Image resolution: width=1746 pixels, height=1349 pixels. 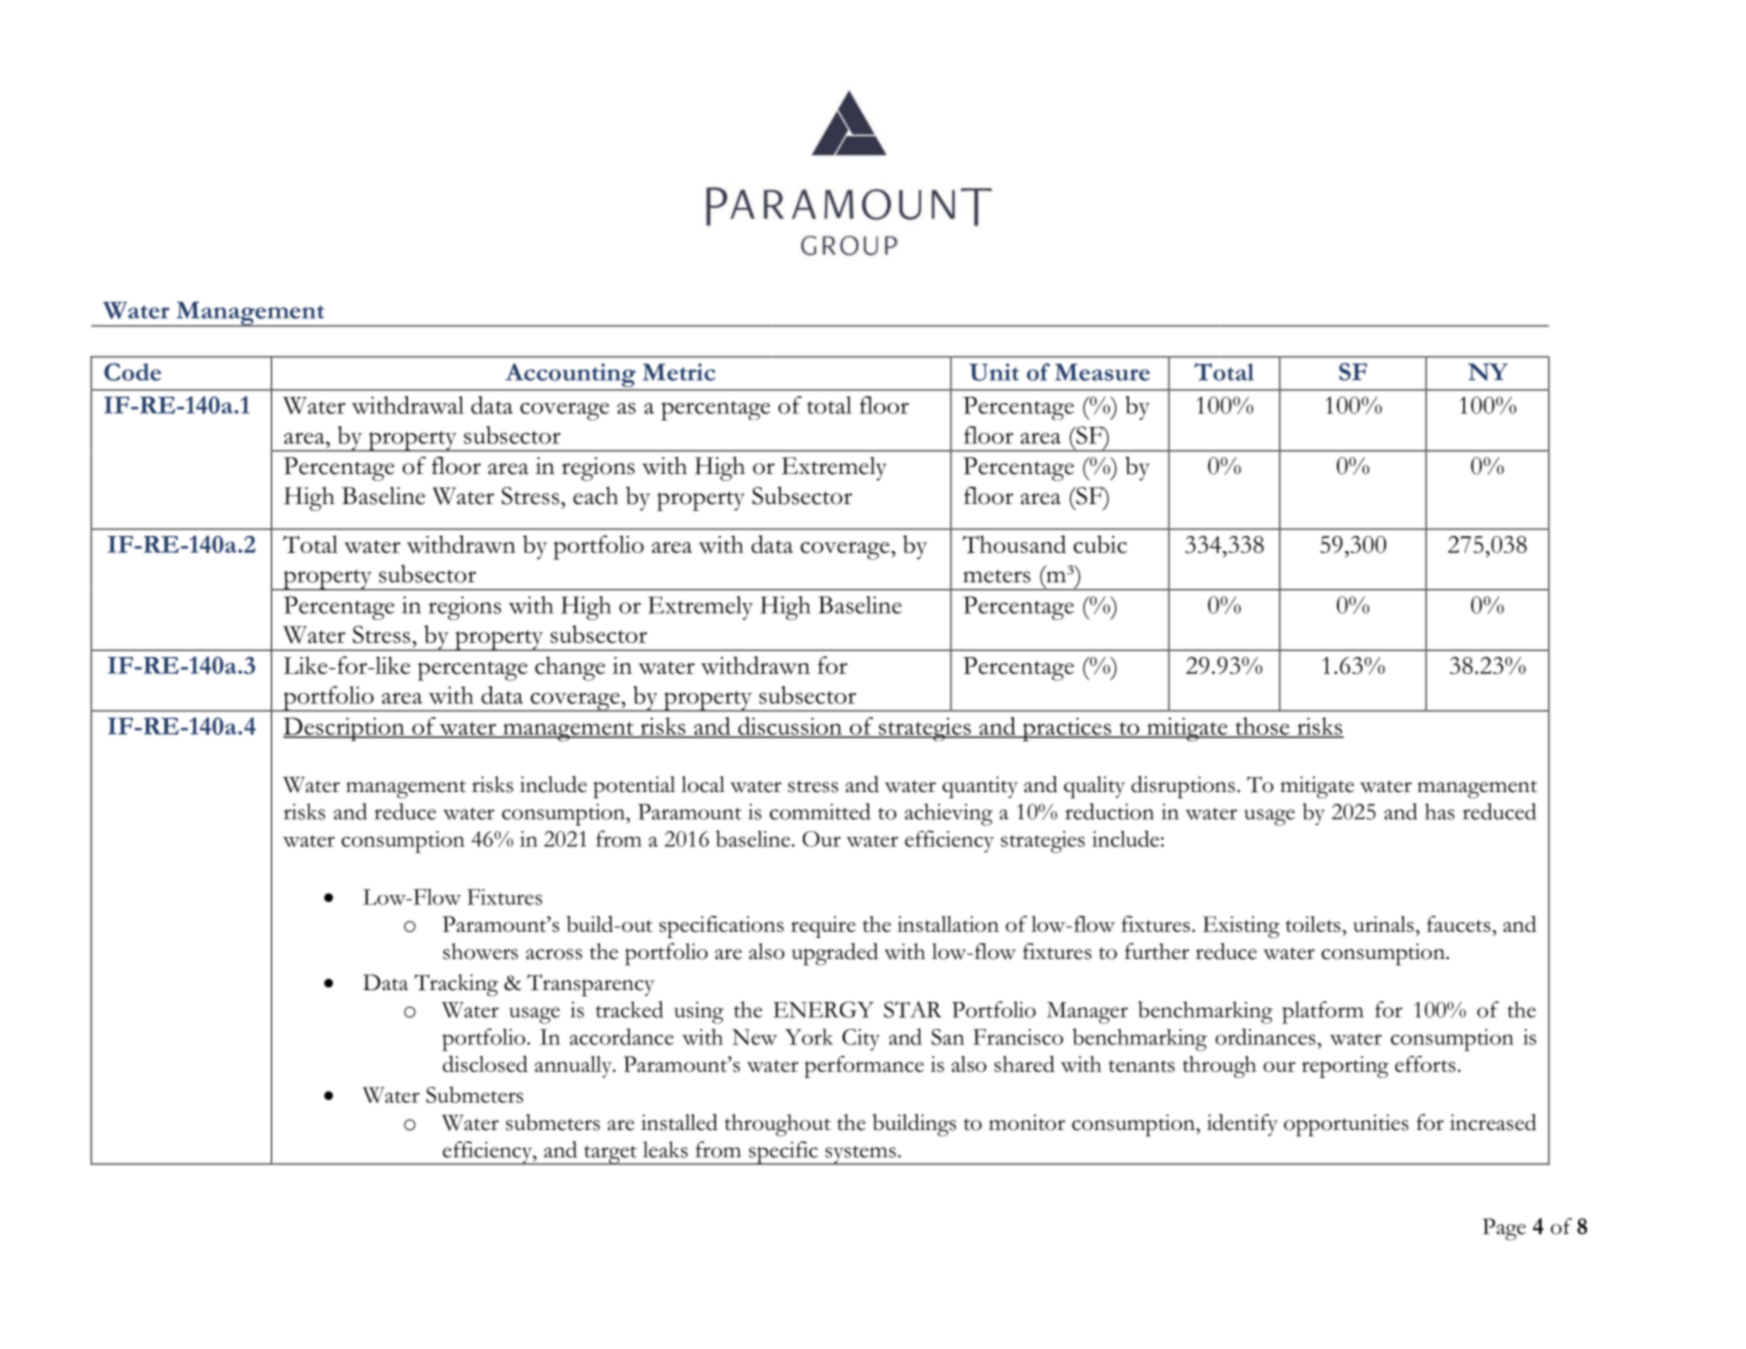 What do you see at coordinates (1102, 372) in the screenshot?
I see `Measure` at bounding box center [1102, 372].
